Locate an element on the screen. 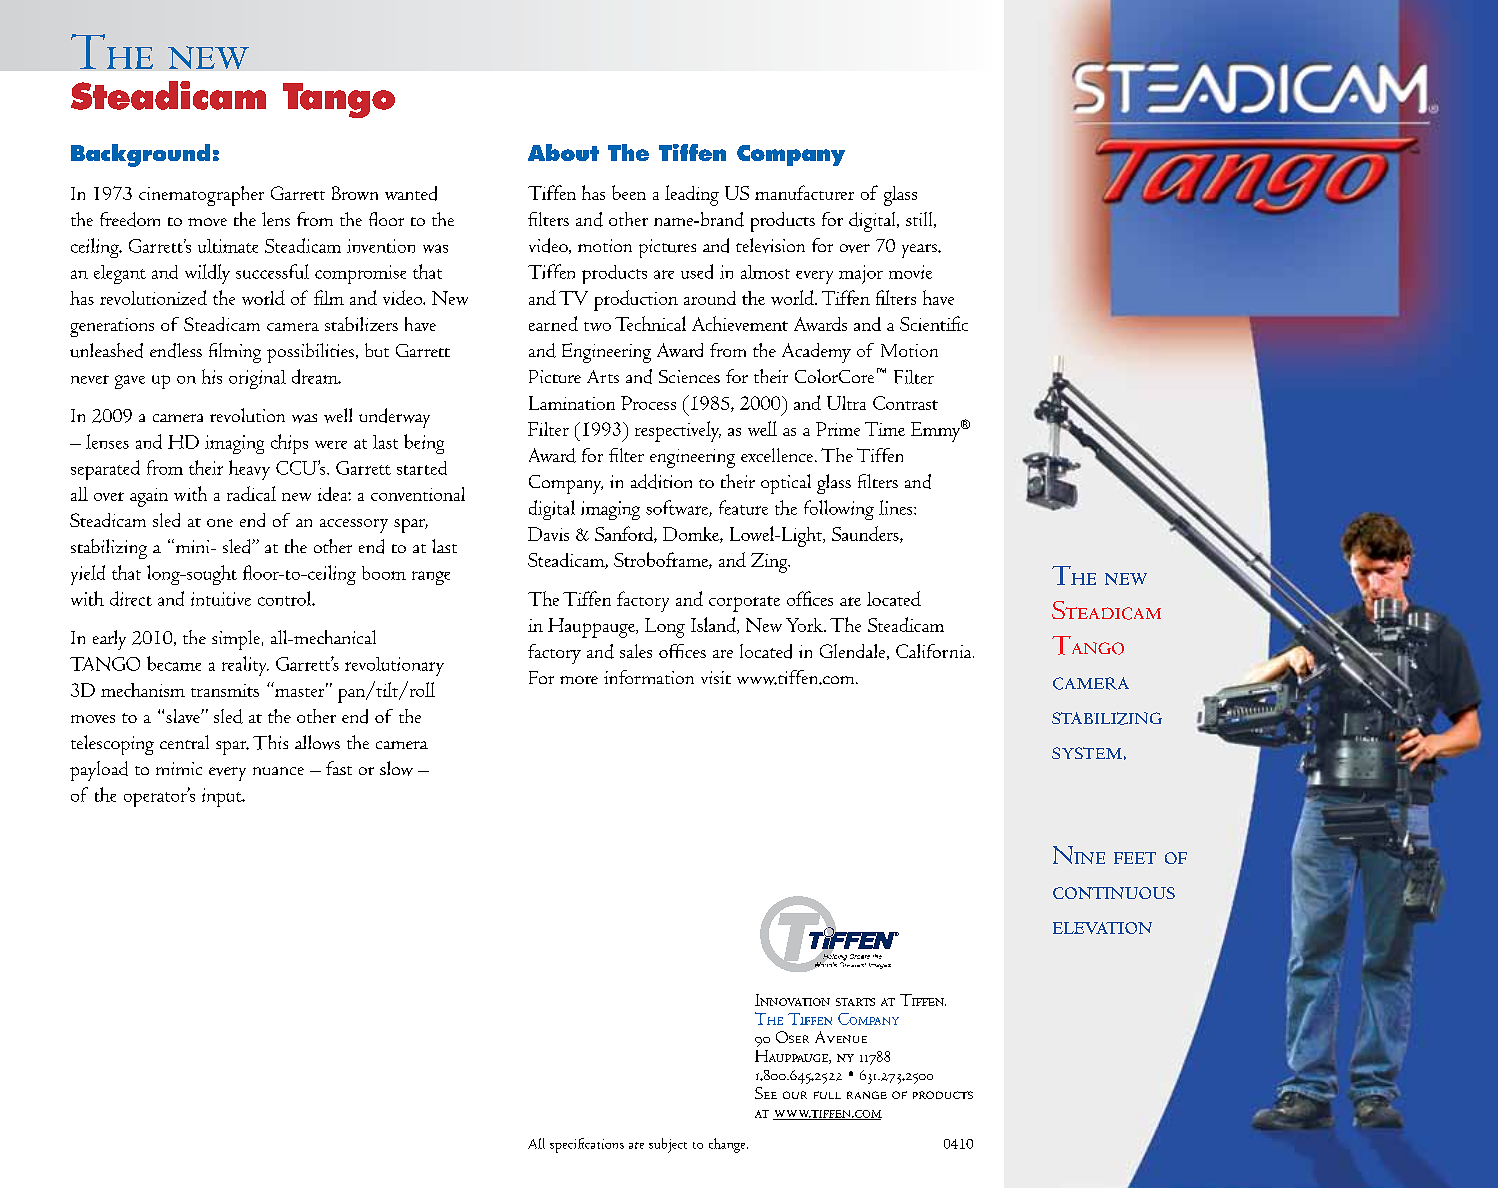 The image size is (1498, 1188). radical is located at coordinates (251, 493).
